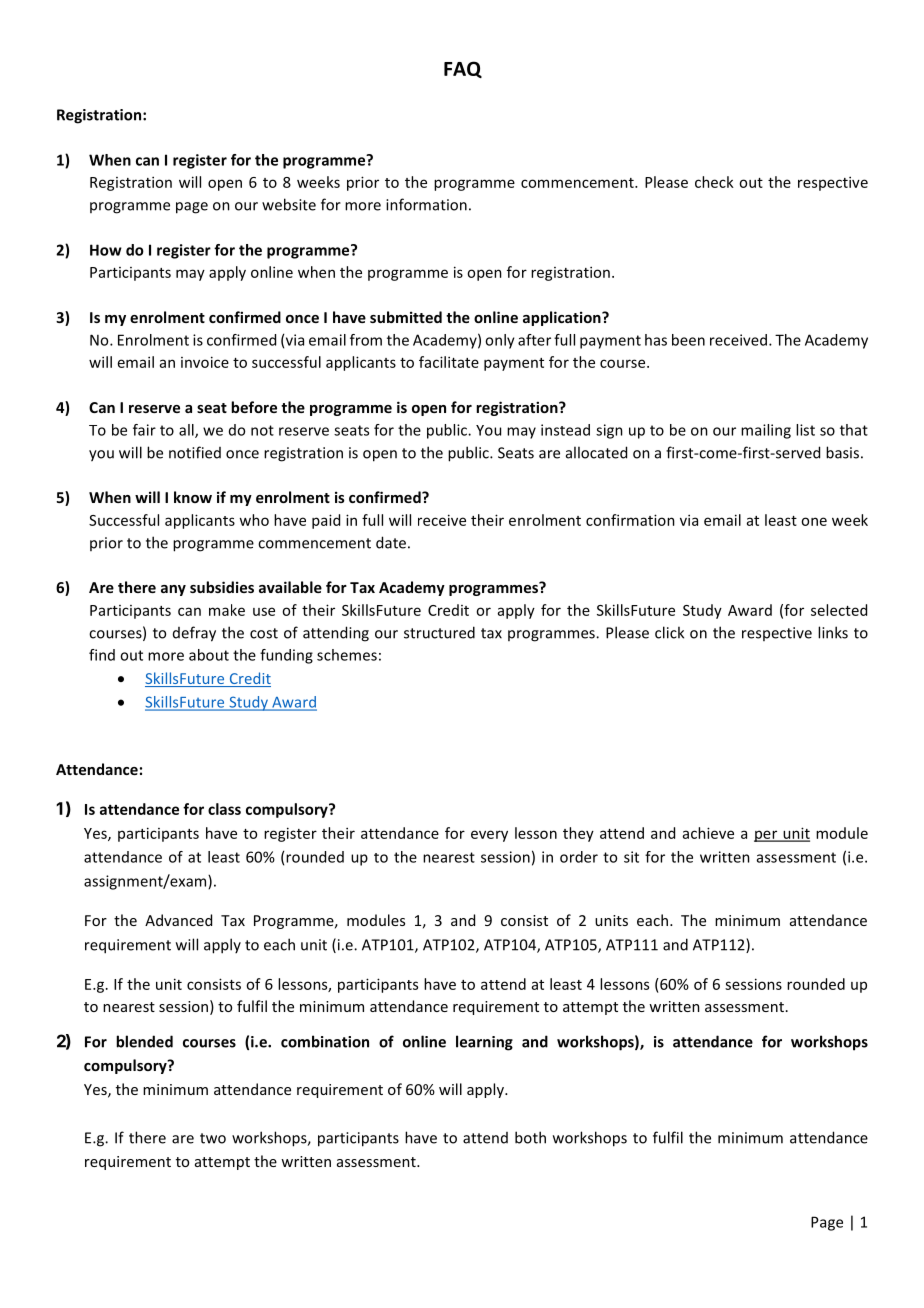  What do you see at coordinates (489, 836) in the page?
I see `every` at bounding box center [489, 836].
